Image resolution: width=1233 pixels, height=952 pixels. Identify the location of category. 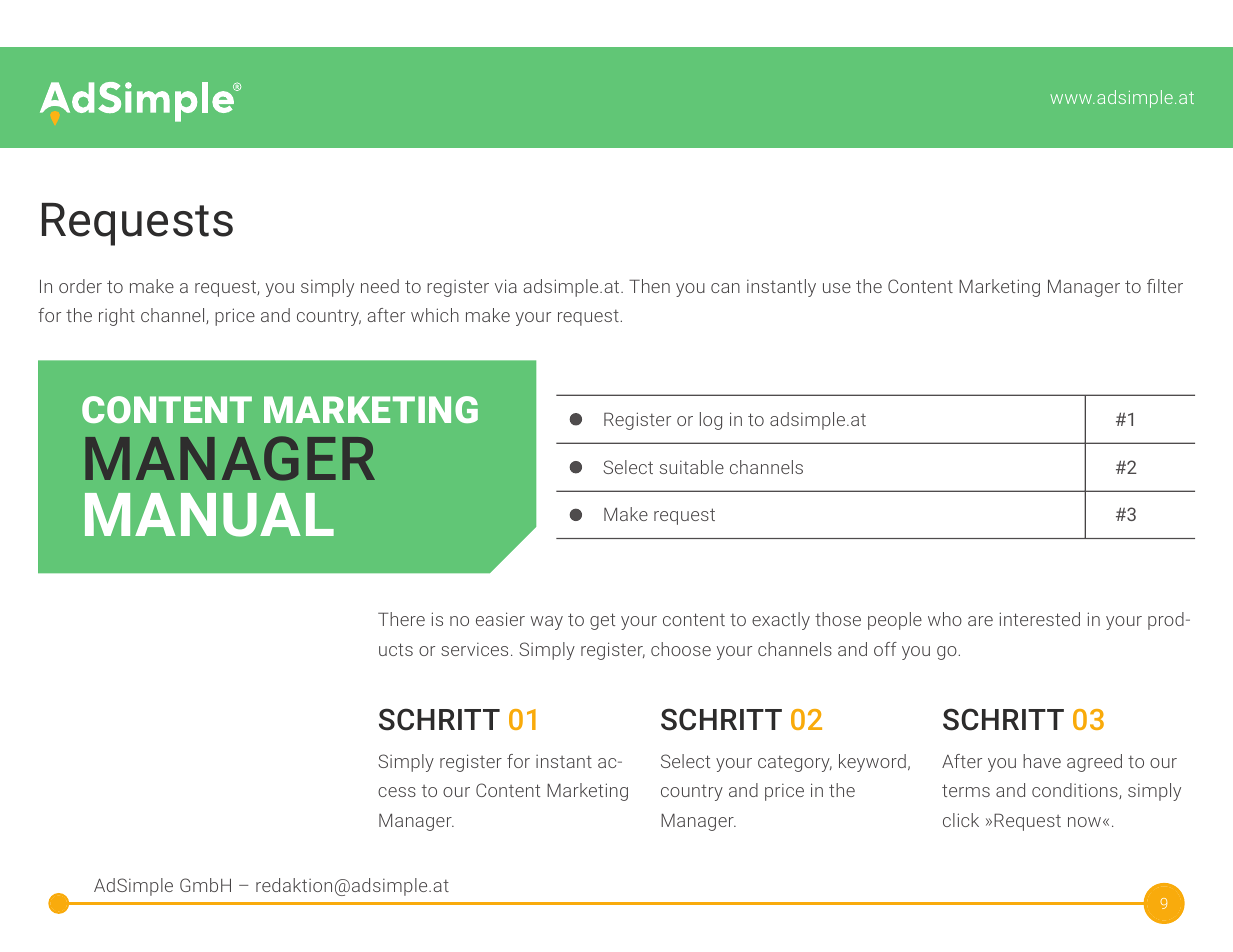
(795, 763).
